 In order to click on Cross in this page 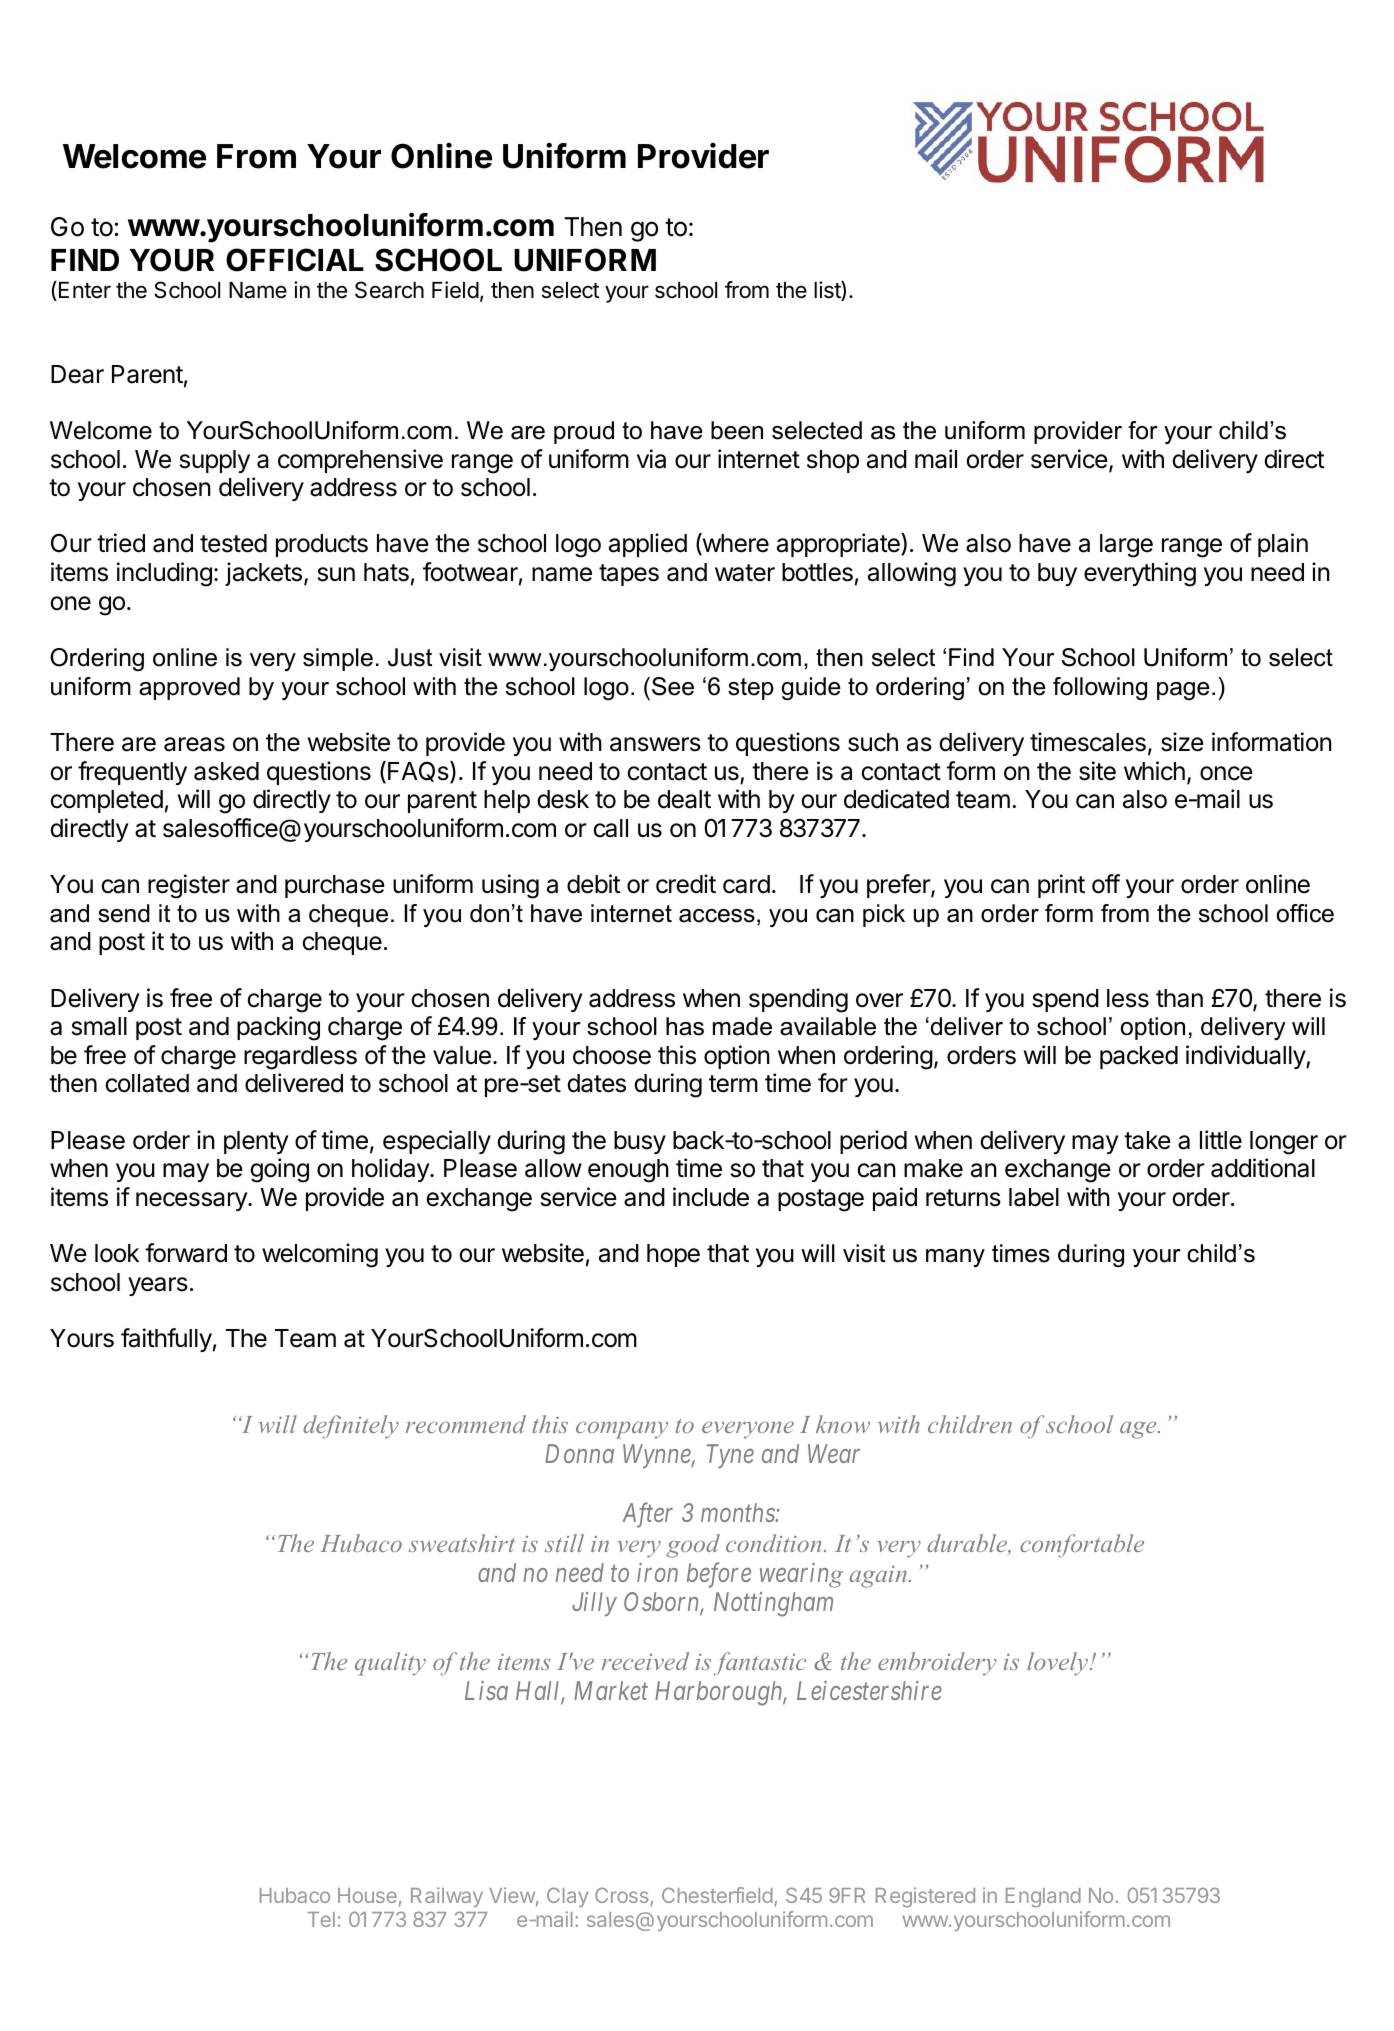, I will do `click(623, 1896)`.
